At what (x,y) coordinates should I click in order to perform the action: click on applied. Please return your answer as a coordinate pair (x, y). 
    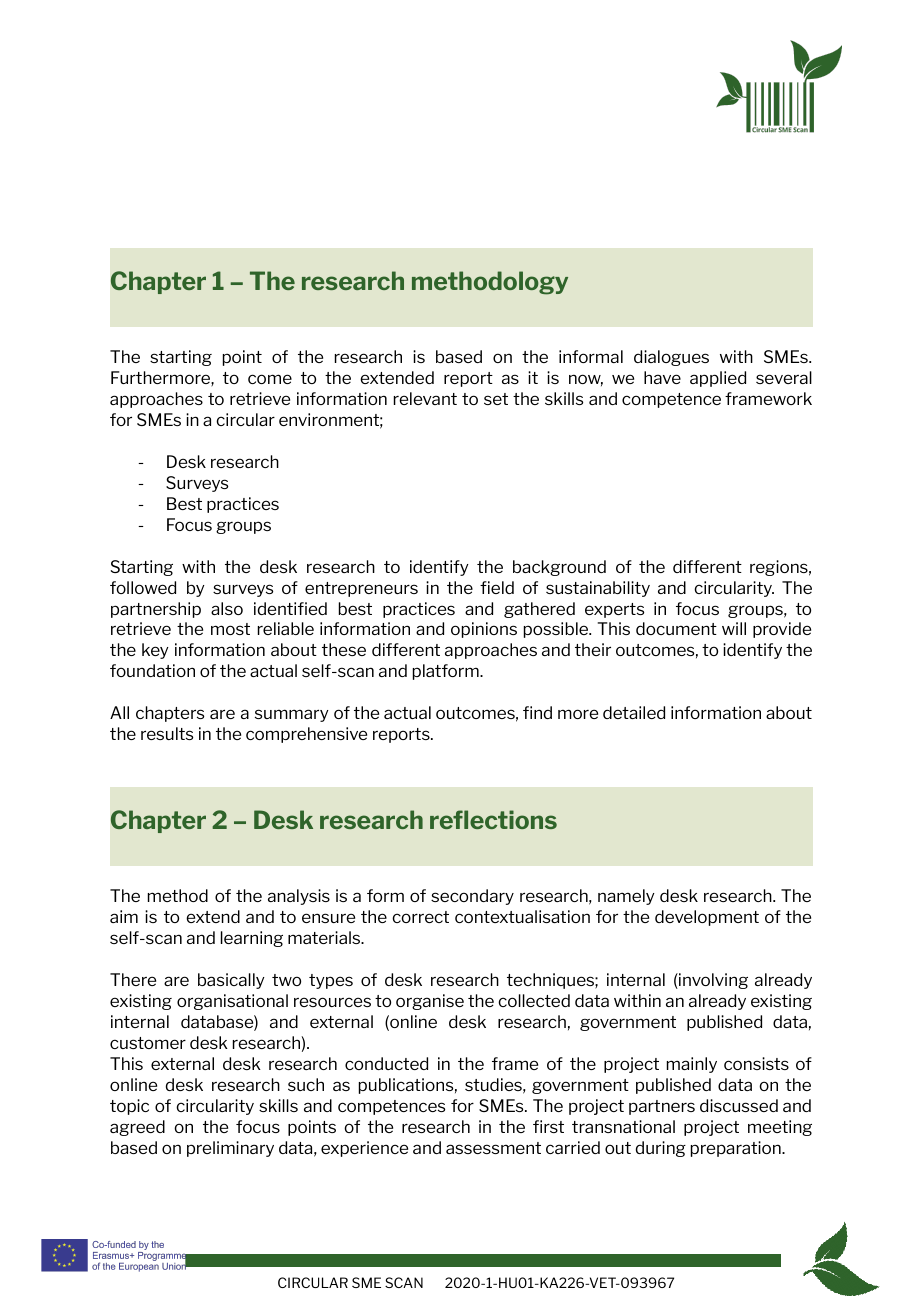
    Looking at the image, I should click on (718, 379).
